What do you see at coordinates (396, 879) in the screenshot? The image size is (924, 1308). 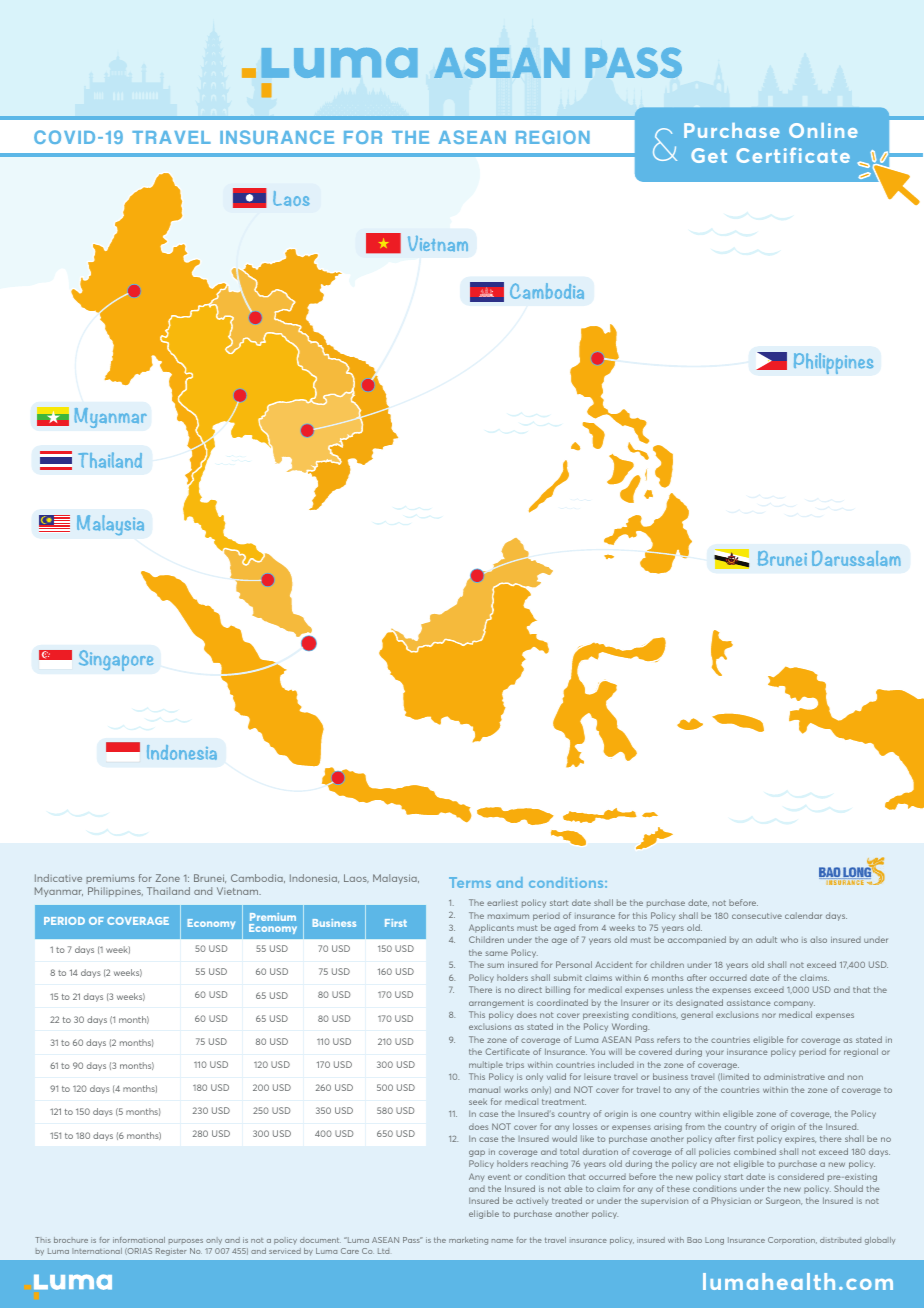 I see `Malaysia` at bounding box center [396, 879].
